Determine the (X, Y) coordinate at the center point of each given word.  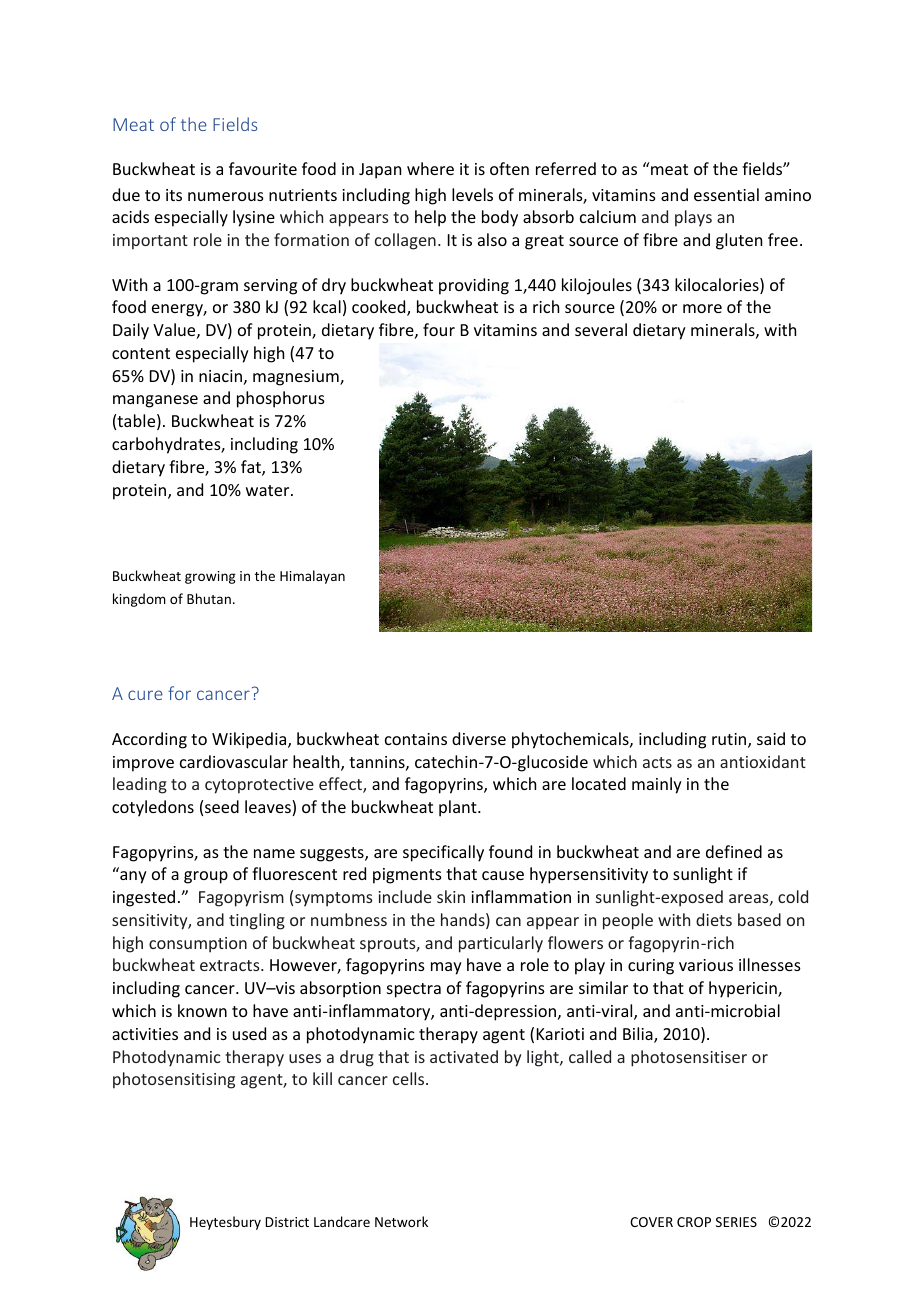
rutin (730, 740)
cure (145, 695)
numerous (226, 196)
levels (472, 194)
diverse (479, 738)
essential (726, 194)
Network (401, 1221)
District (287, 1222)
